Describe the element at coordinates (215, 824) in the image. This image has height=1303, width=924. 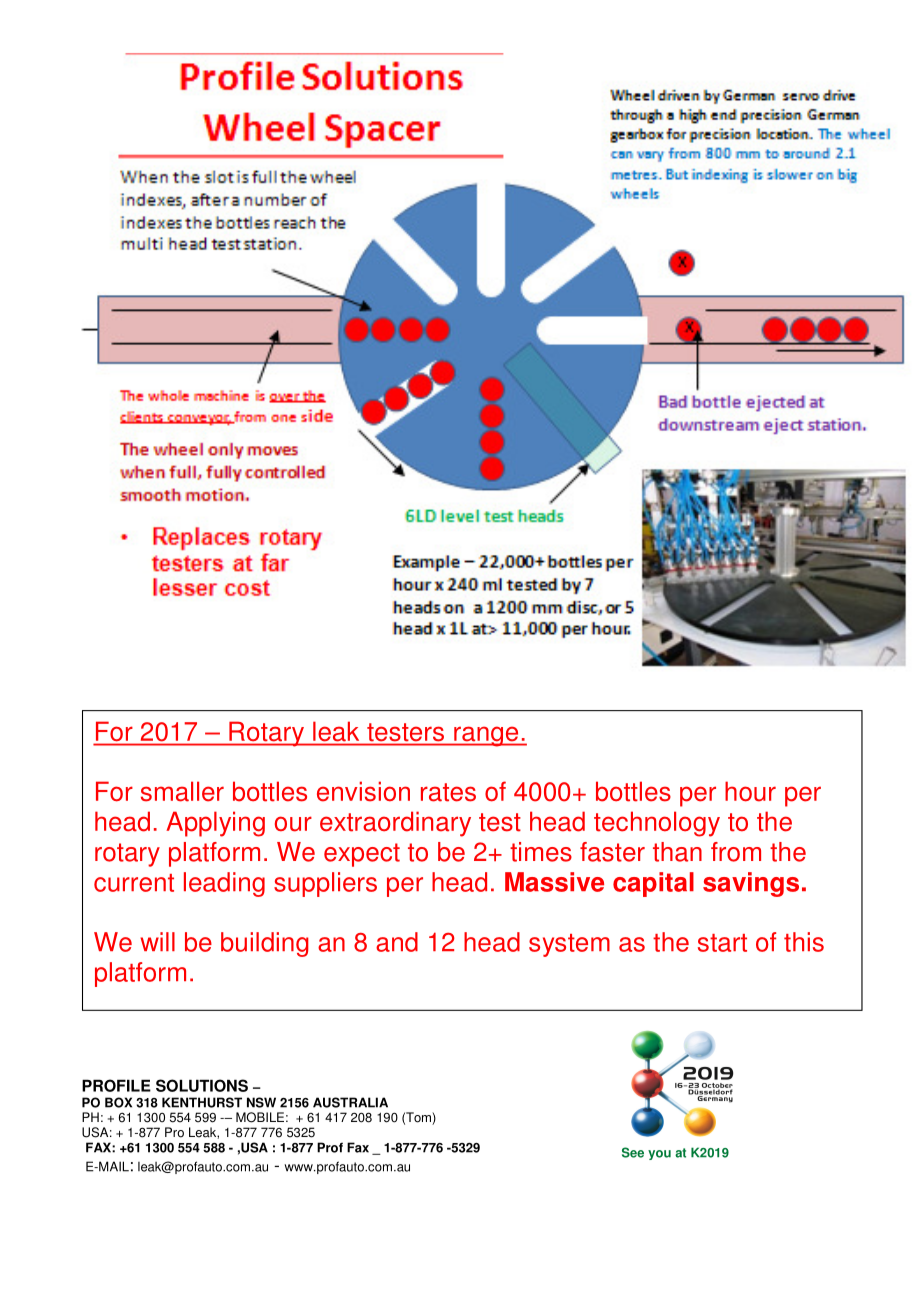
I see `Applying` at that location.
